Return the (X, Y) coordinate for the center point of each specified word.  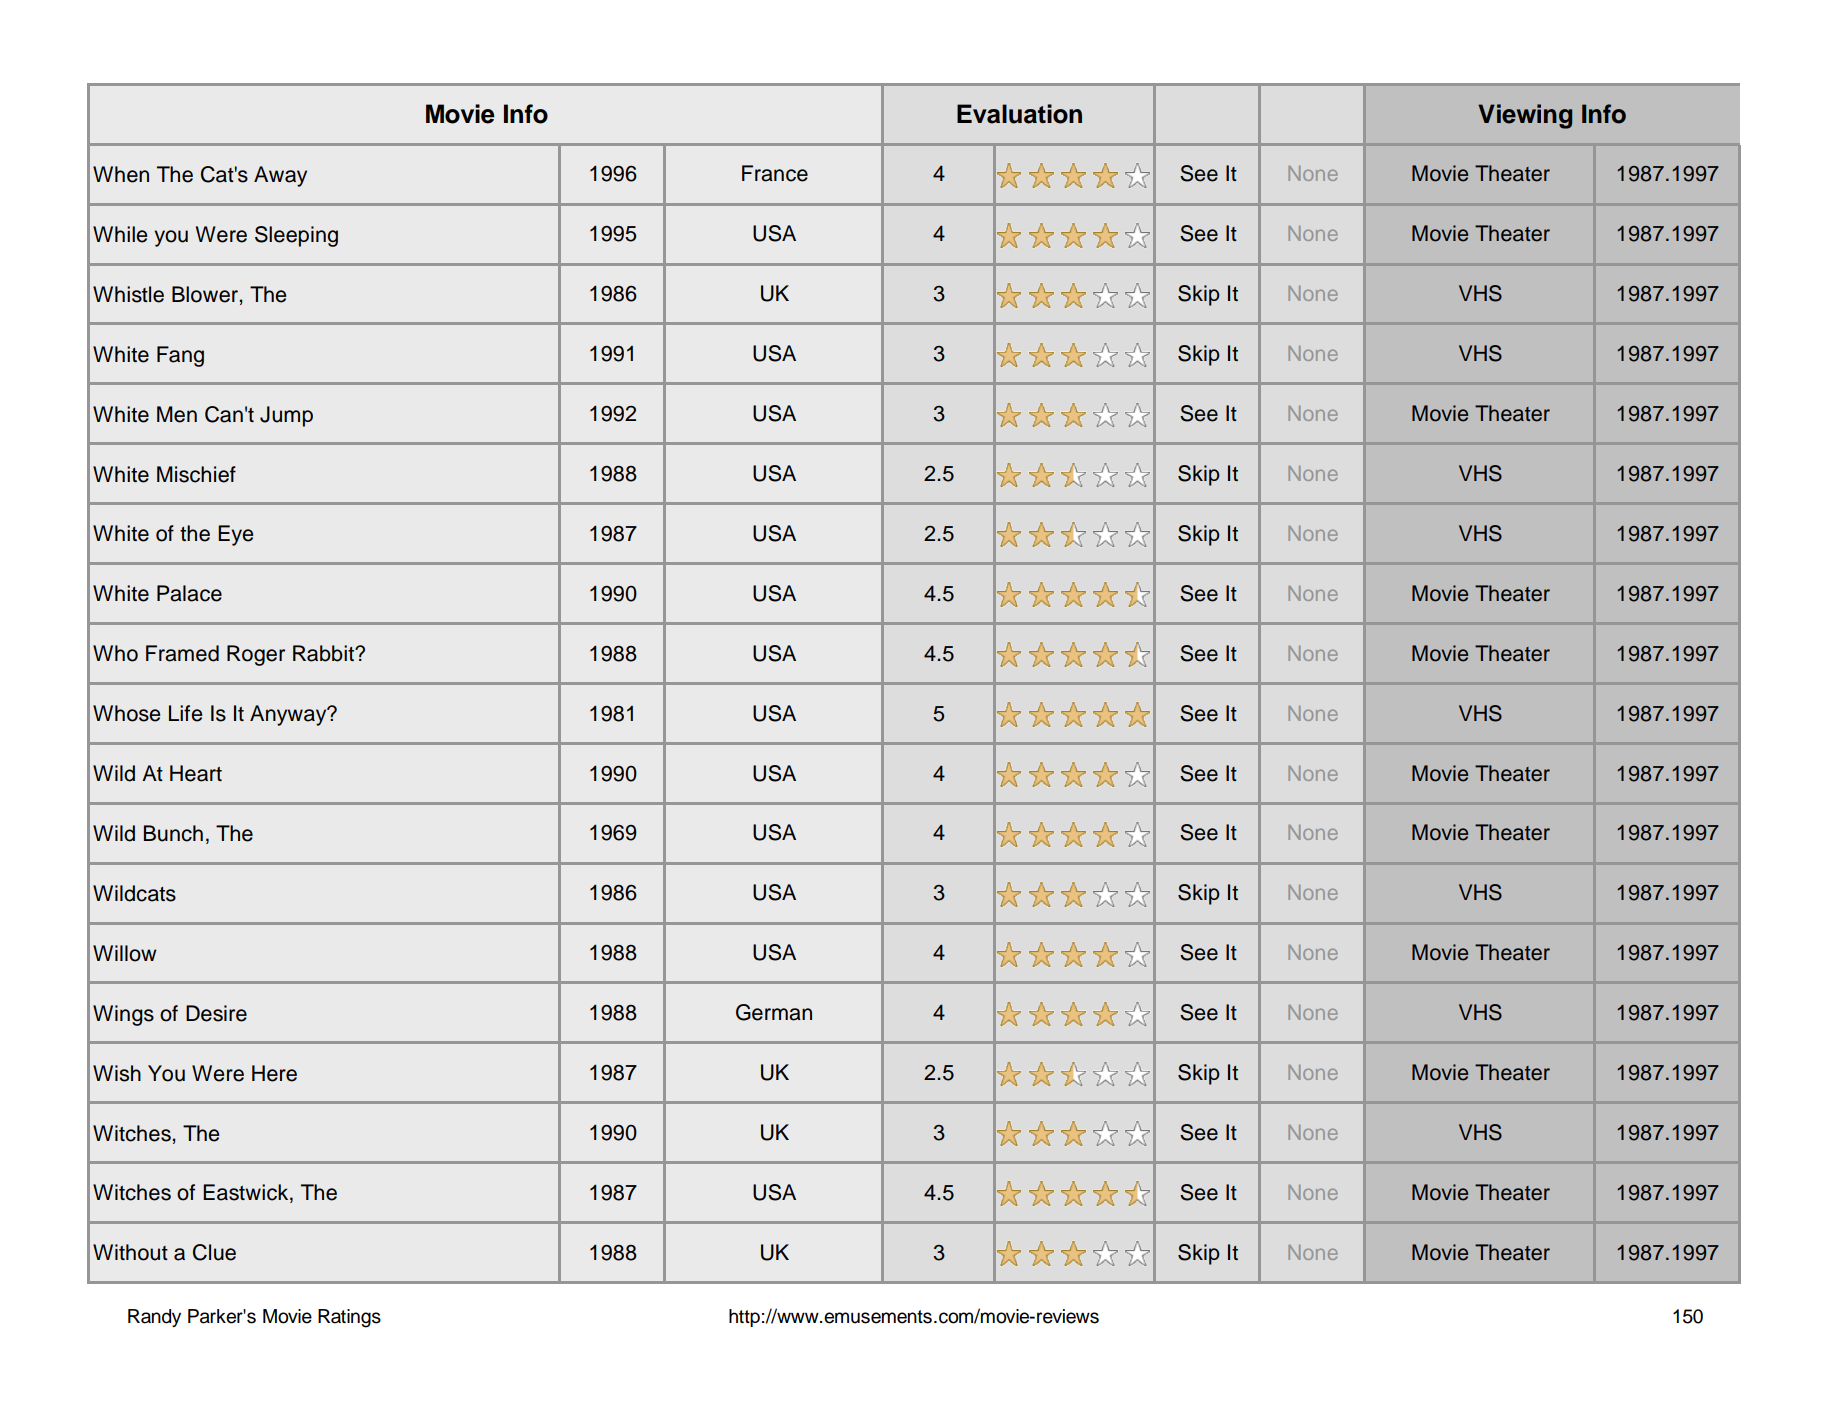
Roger (256, 655)
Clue (214, 1252)
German (774, 1012)
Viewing (1525, 116)
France (775, 173)
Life (185, 713)
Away (280, 176)
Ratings (349, 1318)
